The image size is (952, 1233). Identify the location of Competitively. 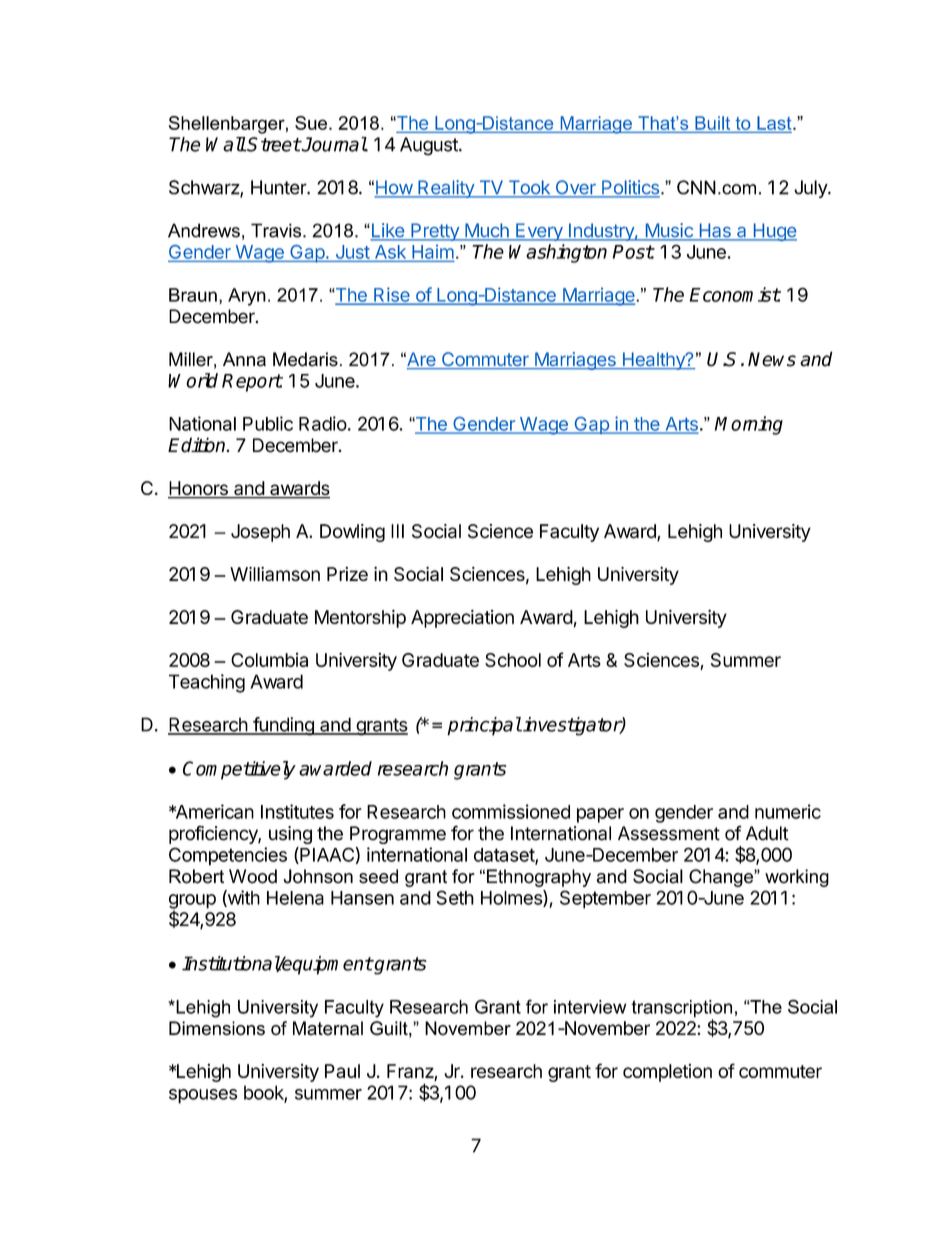
(239, 770).
